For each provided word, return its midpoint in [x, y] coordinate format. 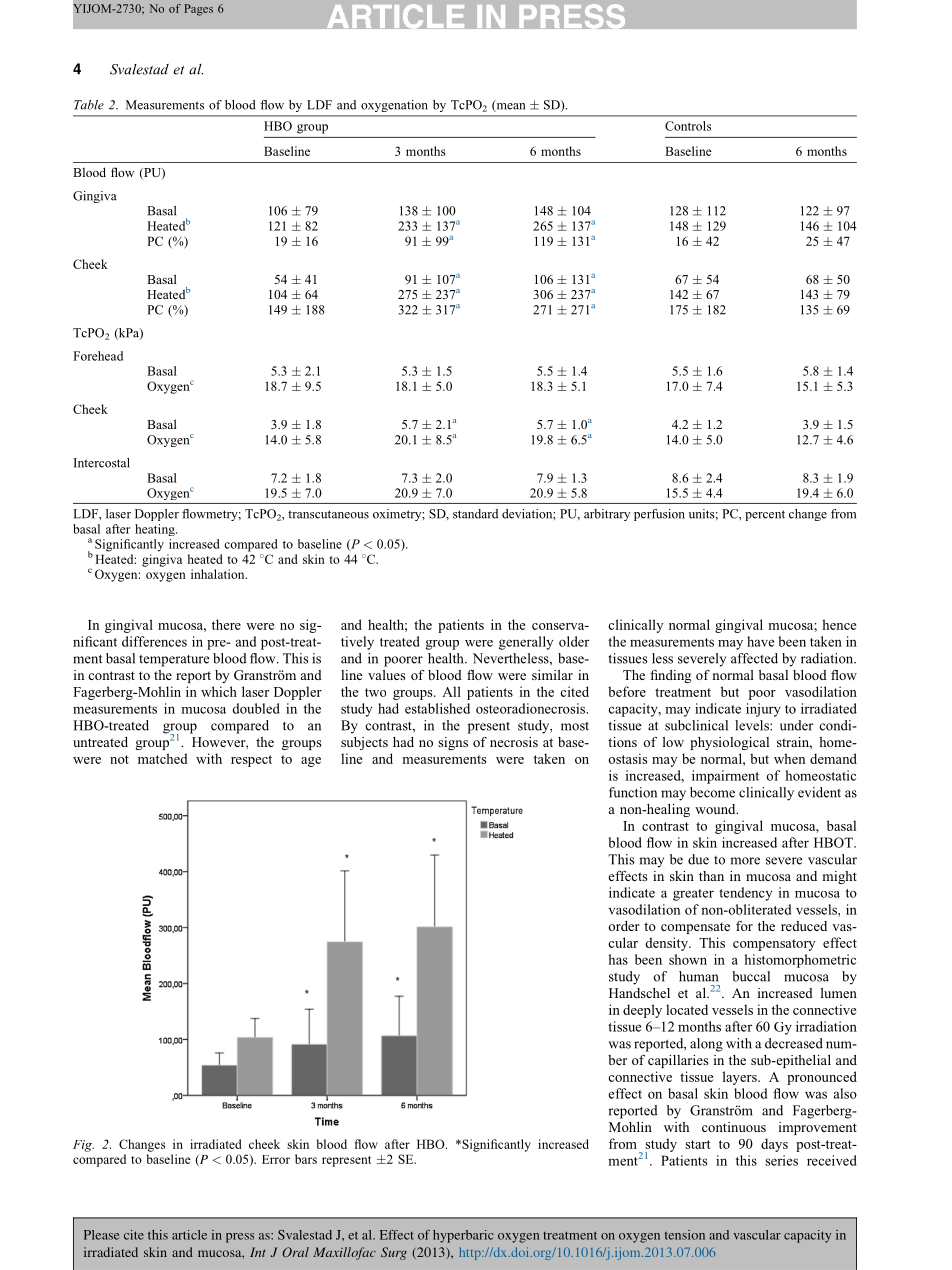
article [189, 1235]
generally [526, 643]
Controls [688, 126]
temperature [174, 661]
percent [765, 515]
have [760, 641]
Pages [198, 10]
